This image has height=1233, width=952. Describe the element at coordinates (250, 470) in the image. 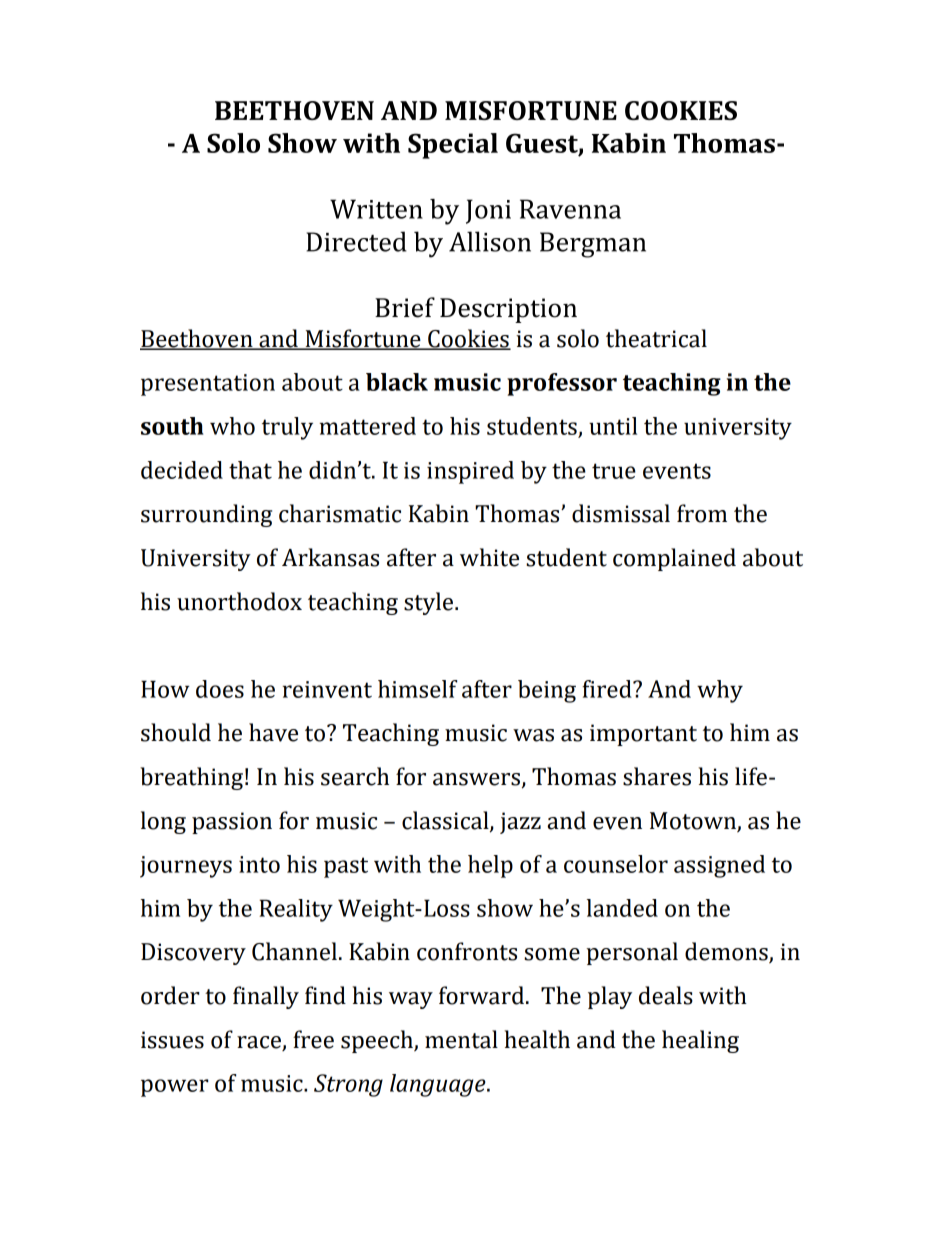

I see `that` at that location.
